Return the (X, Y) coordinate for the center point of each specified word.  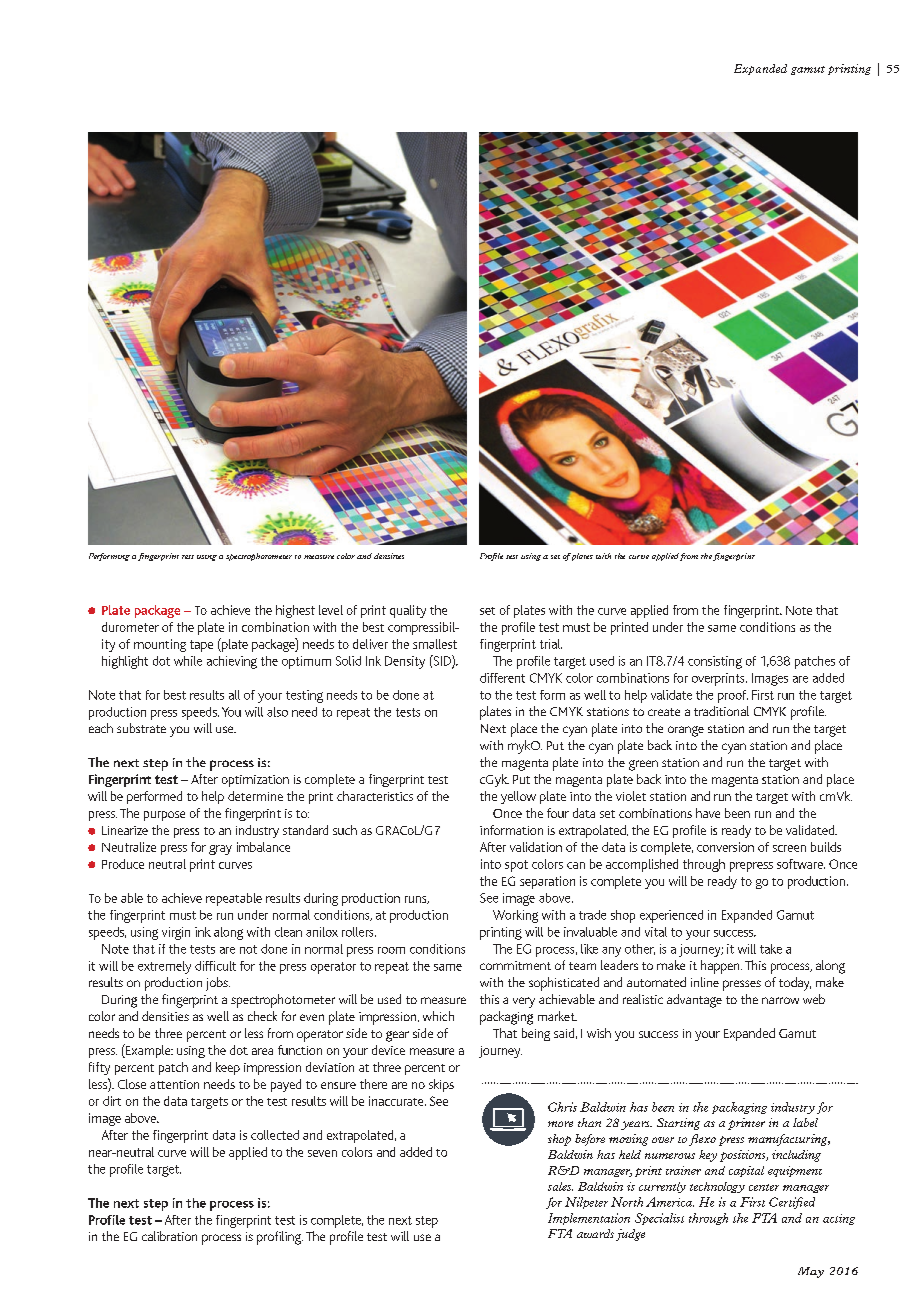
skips (441, 1085)
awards (595, 1233)
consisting (715, 662)
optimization (255, 781)
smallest (435, 644)
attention (174, 1084)
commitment (515, 965)
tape (201, 646)
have (708, 813)
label (805, 1122)
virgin (176, 933)
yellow (518, 797)
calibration (169, 1236)
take (771, 949)
